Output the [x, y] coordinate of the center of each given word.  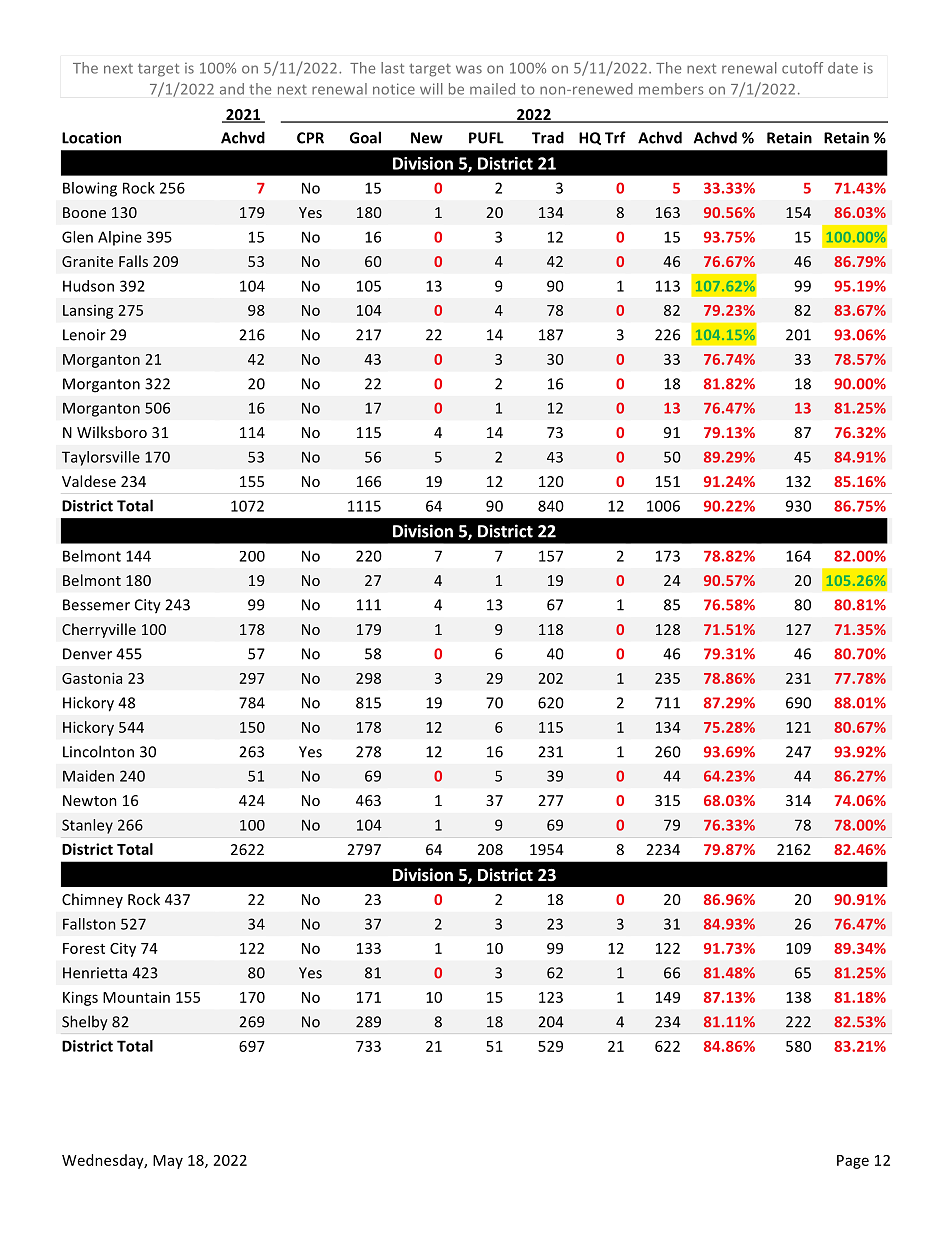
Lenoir [84, 335]
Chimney [92, 900]
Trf [615, 137]
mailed [492, 89]
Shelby [85, 1022]
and [232, 89]
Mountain [136, 997]
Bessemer [96, 605]
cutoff [802, 68]
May [168, 1162]
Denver [87, 654]
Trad [548, 137]
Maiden [88, 776]
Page [853, 1162]
